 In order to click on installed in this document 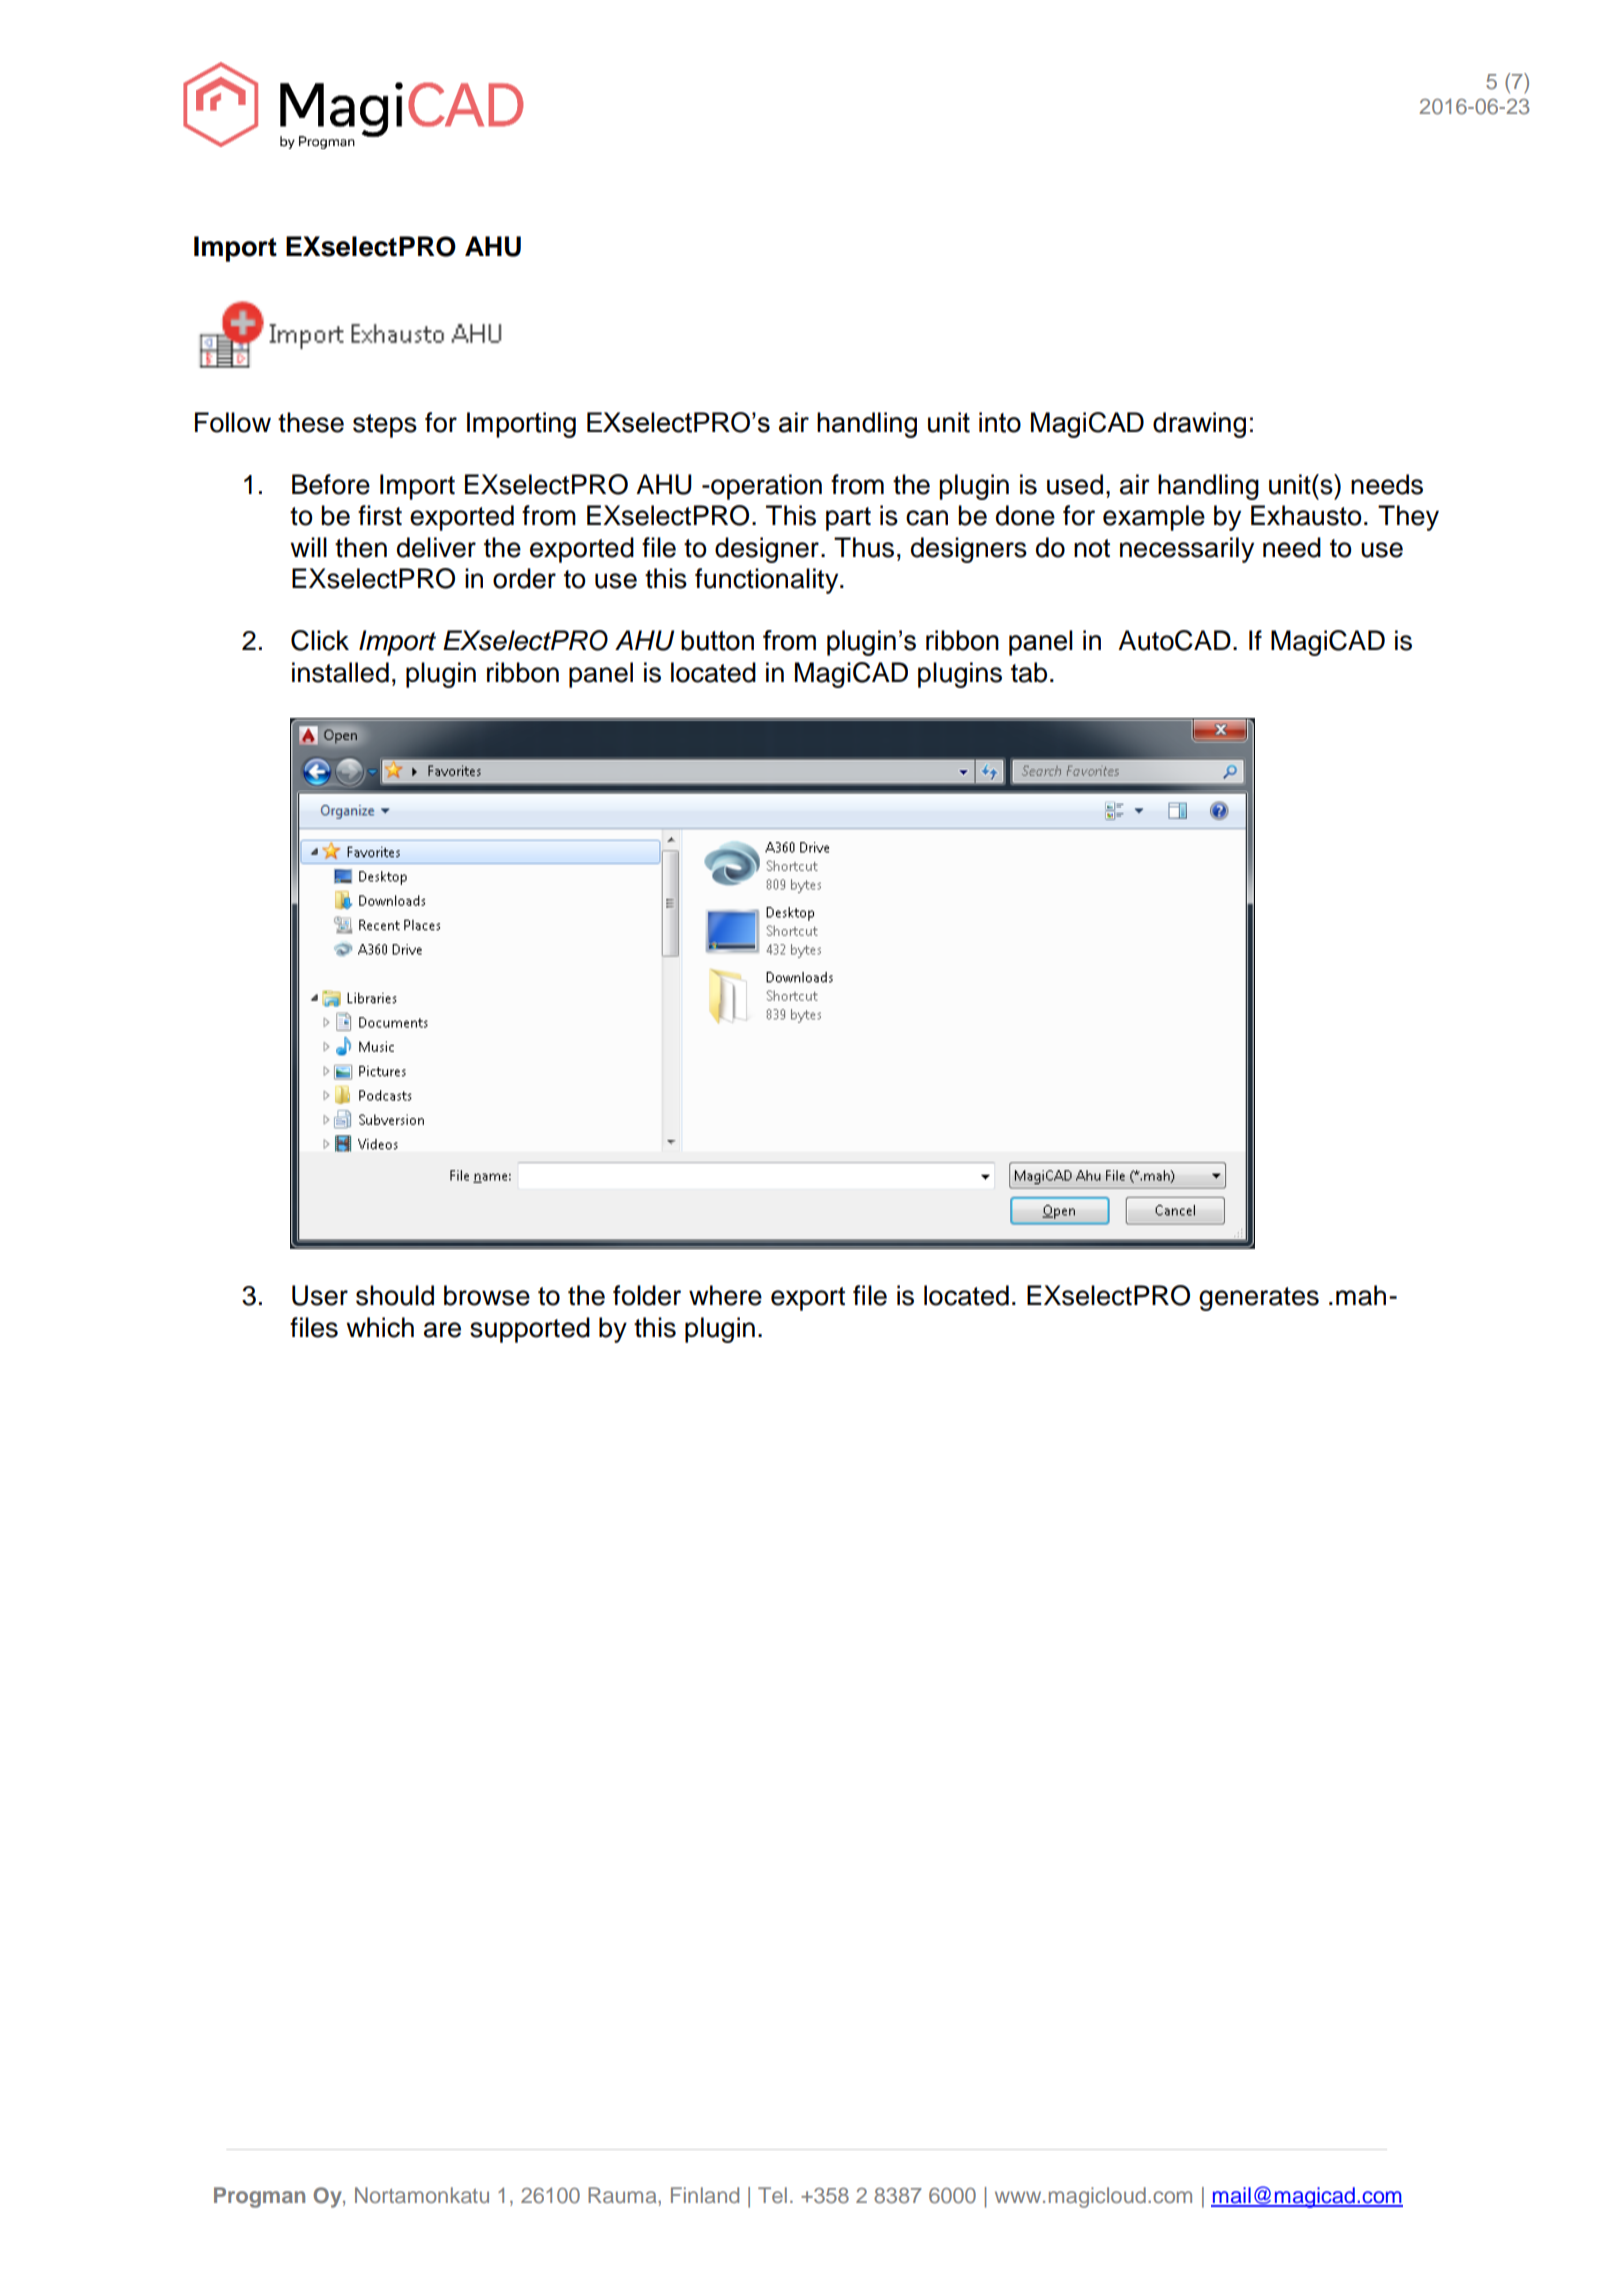, I will do `click(340, 672)`.
